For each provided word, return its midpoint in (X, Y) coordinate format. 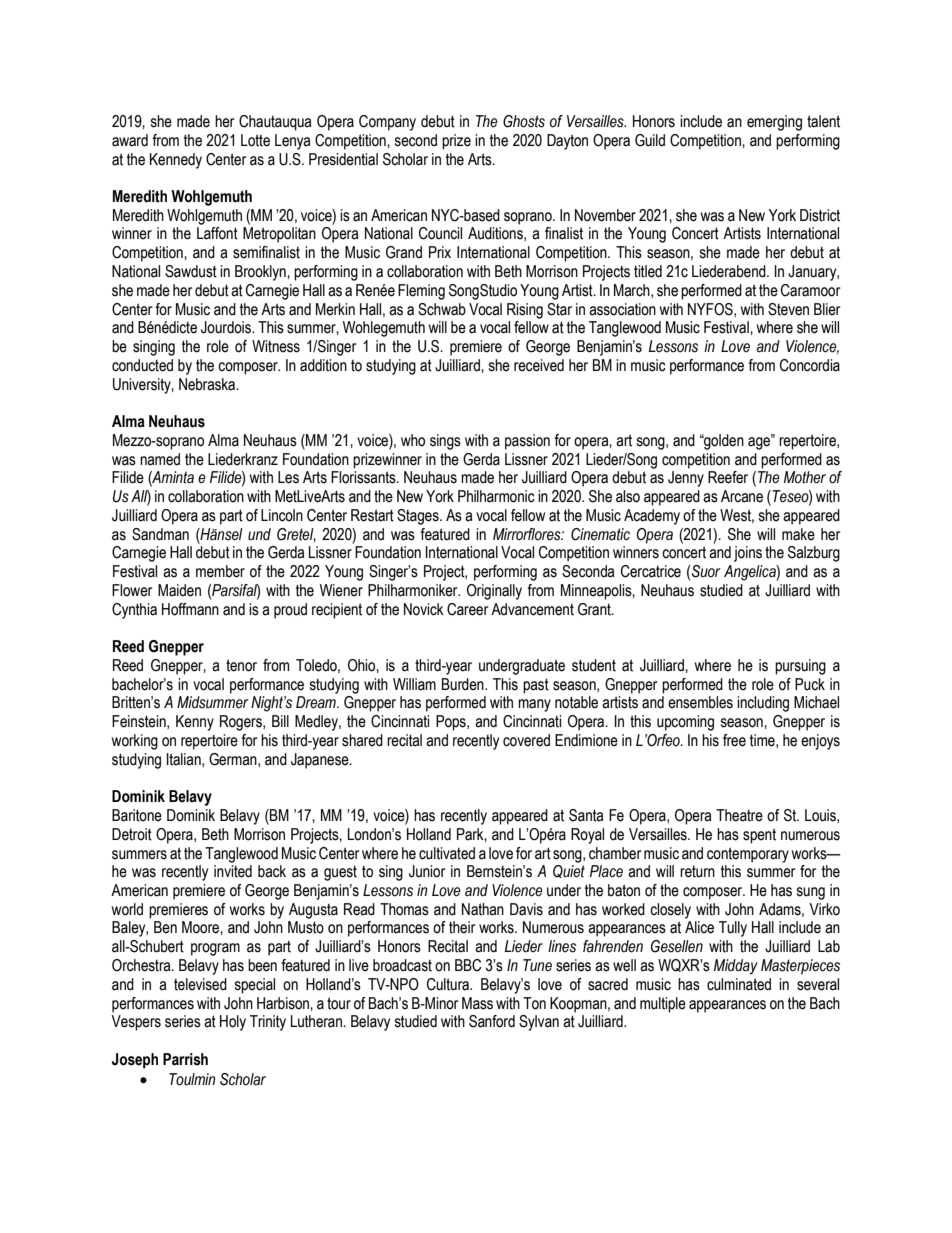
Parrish (185, 1059)
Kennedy (176, 161)
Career (468, 609)
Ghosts (524, 121)
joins (748, 554)
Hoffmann (190, 609)
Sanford (492, 1021)
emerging (774, 123)
